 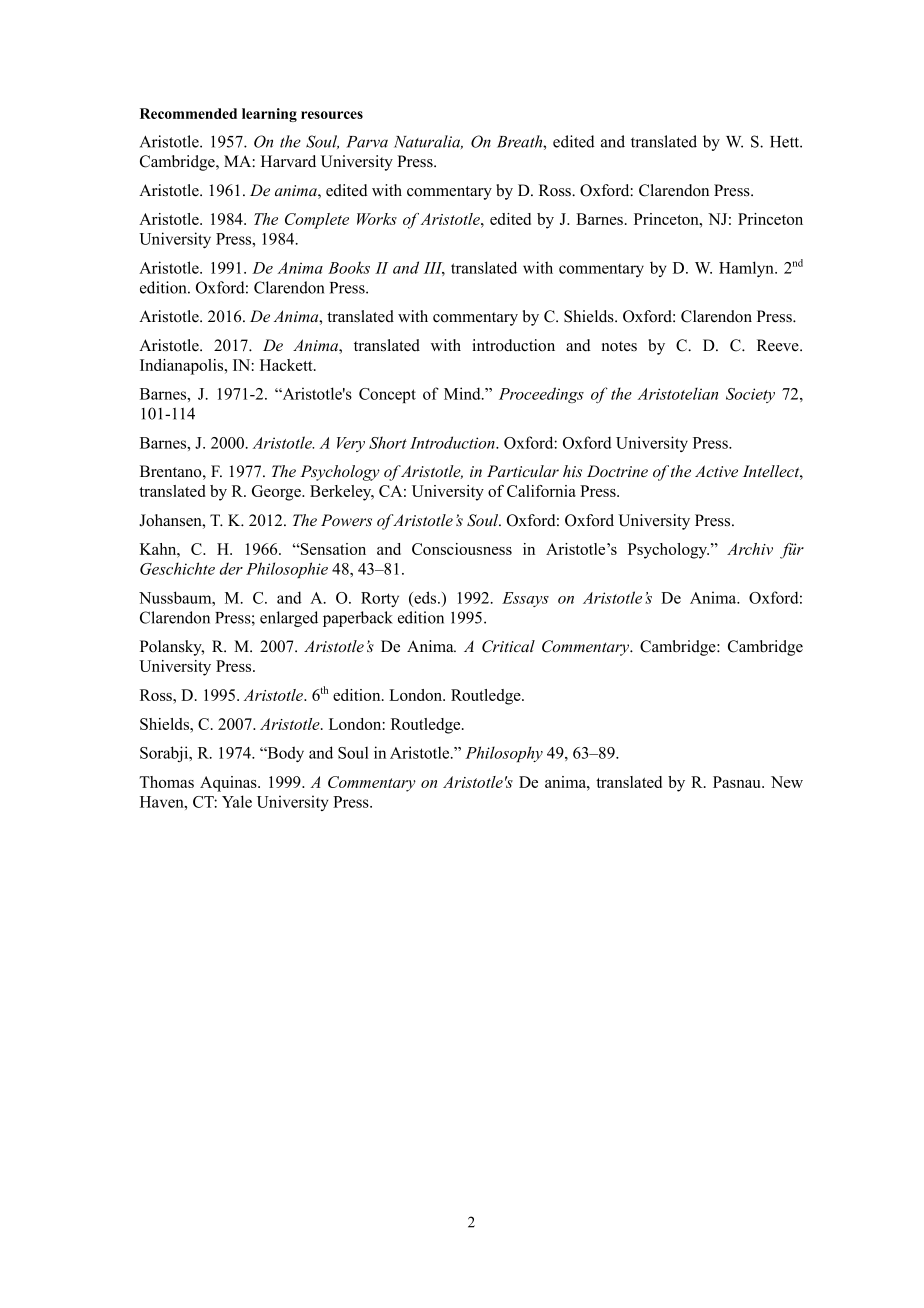 I want to click on Aquinas, so click(x=229, y=784).
